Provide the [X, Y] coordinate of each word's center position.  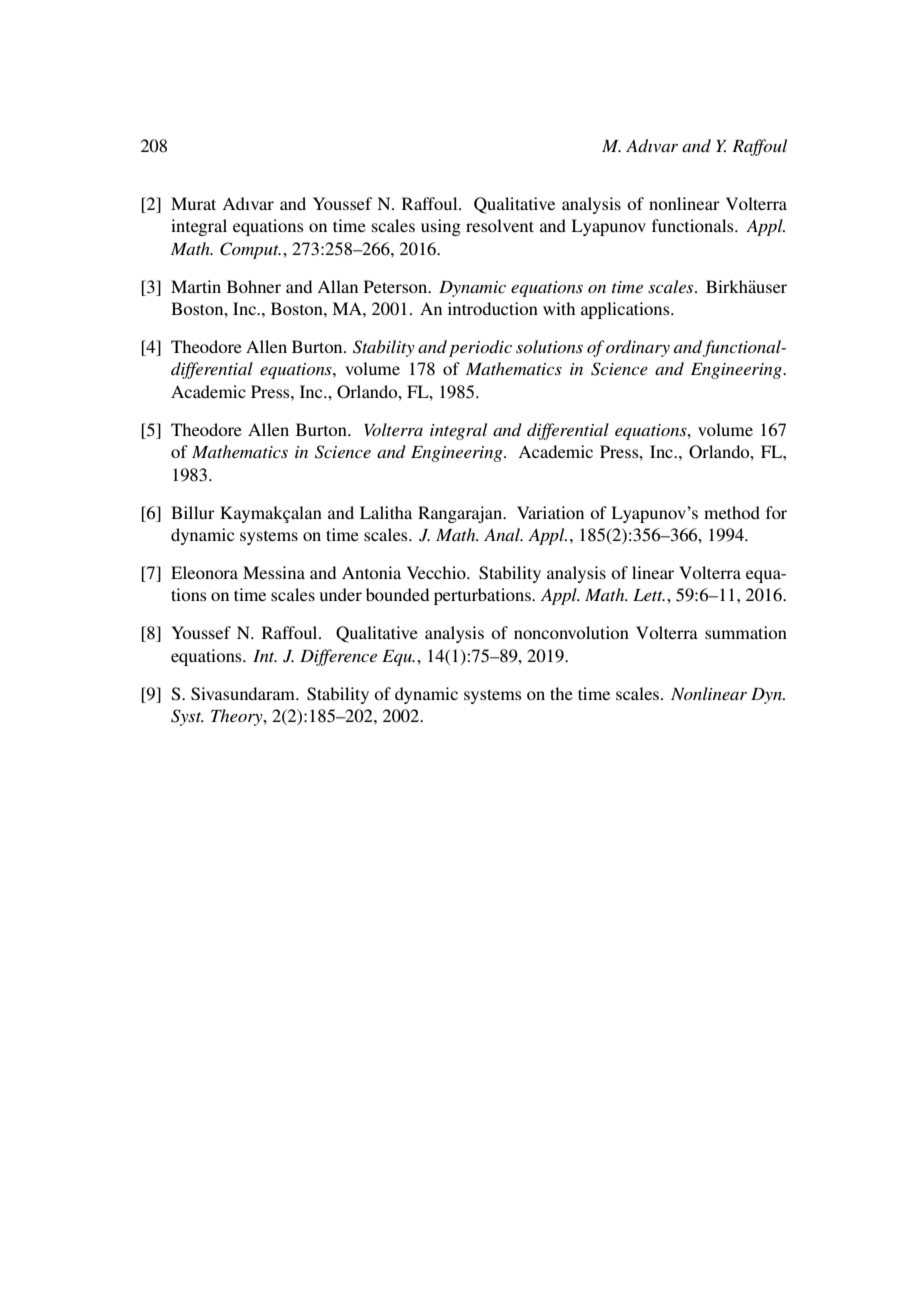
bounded [397, 594]
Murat [193, 203]
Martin [196, 286]
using [441, 227]
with [559, 308]
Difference [338, 657]
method [732, 512]
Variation [550, 512]
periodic [480, 348]
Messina [274, 572]
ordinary [638, 348]
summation [746, 632]
